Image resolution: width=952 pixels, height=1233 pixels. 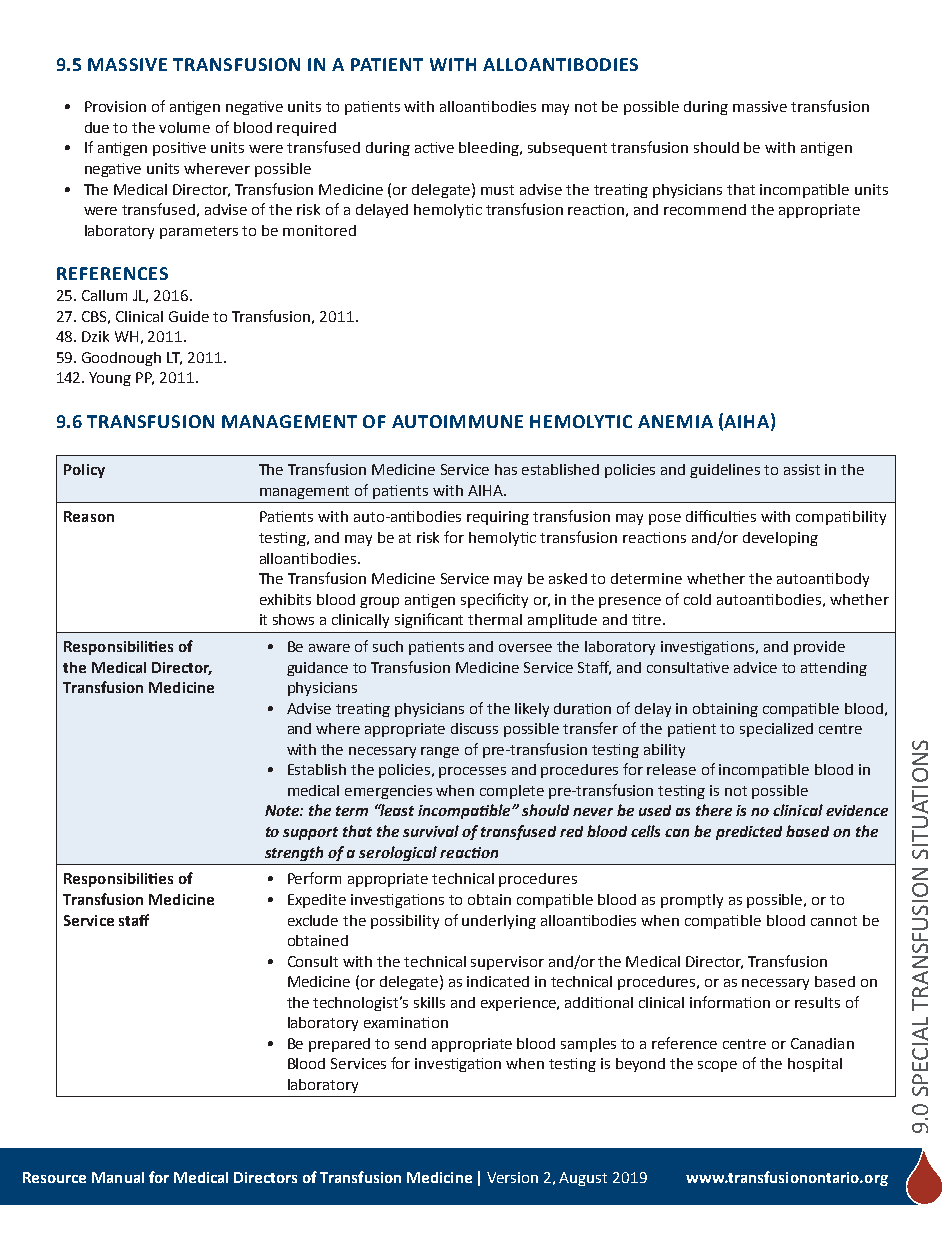 What do you see at coordinates (705, 209) in the screenshot?
I see `recommend` at bounding box center [705, 209].
